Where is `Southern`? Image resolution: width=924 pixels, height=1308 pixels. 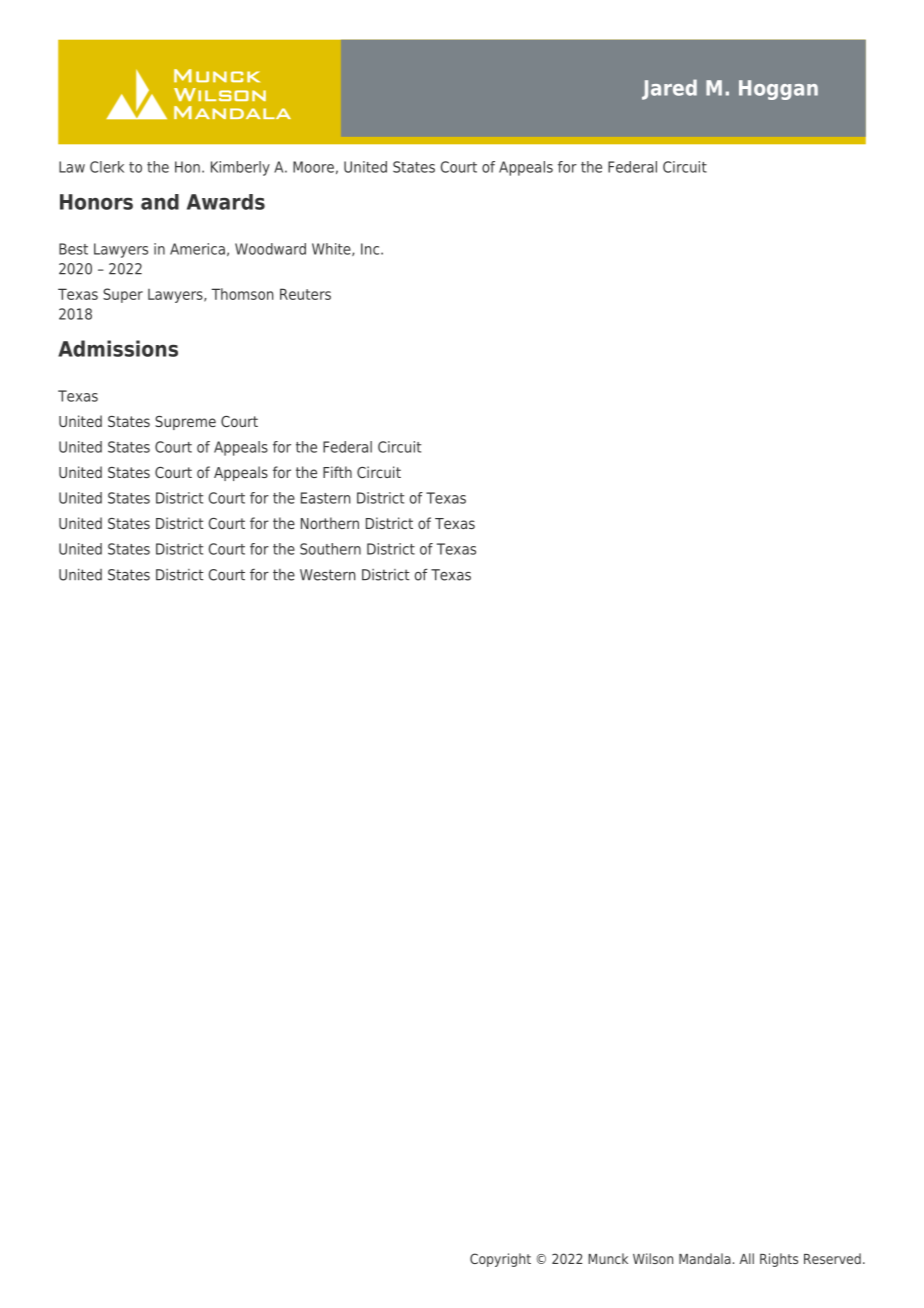
Southern is located at coordinates (330, 549).
